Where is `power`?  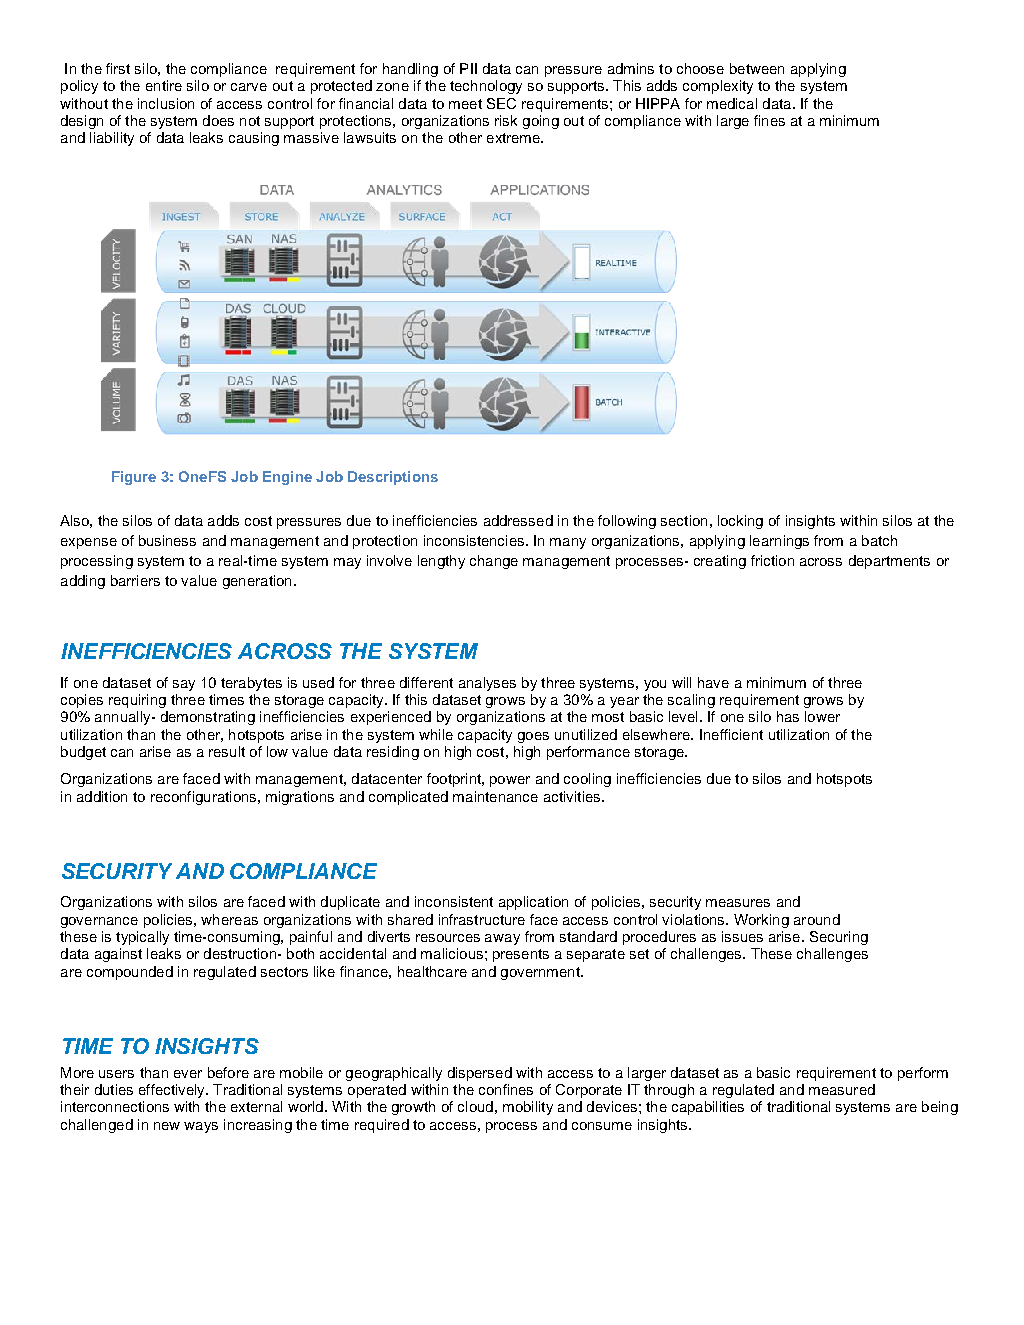 power is located at coordinates (510, 781).
